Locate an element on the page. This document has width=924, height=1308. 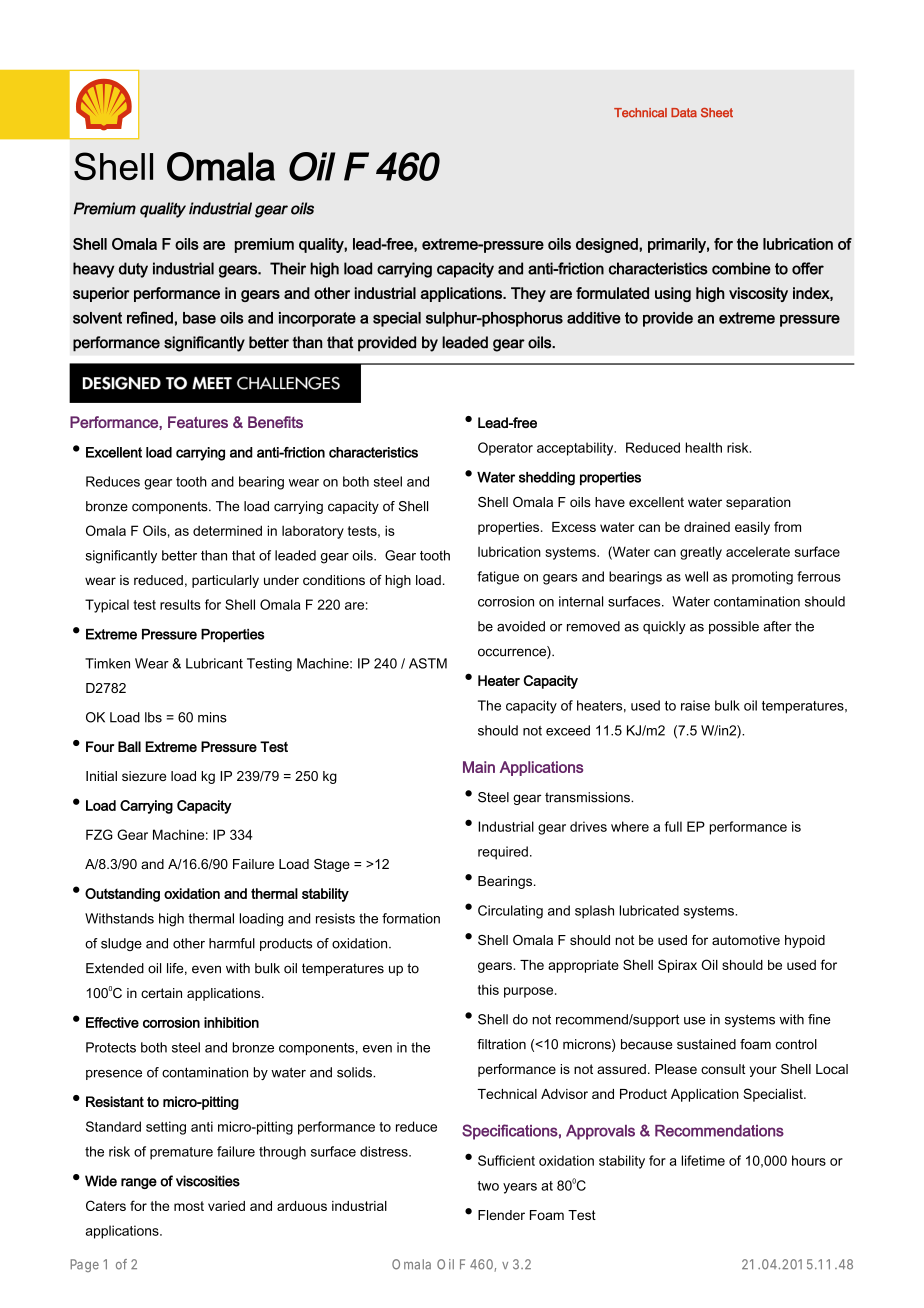
duty is located at coordinates (133, 270).
